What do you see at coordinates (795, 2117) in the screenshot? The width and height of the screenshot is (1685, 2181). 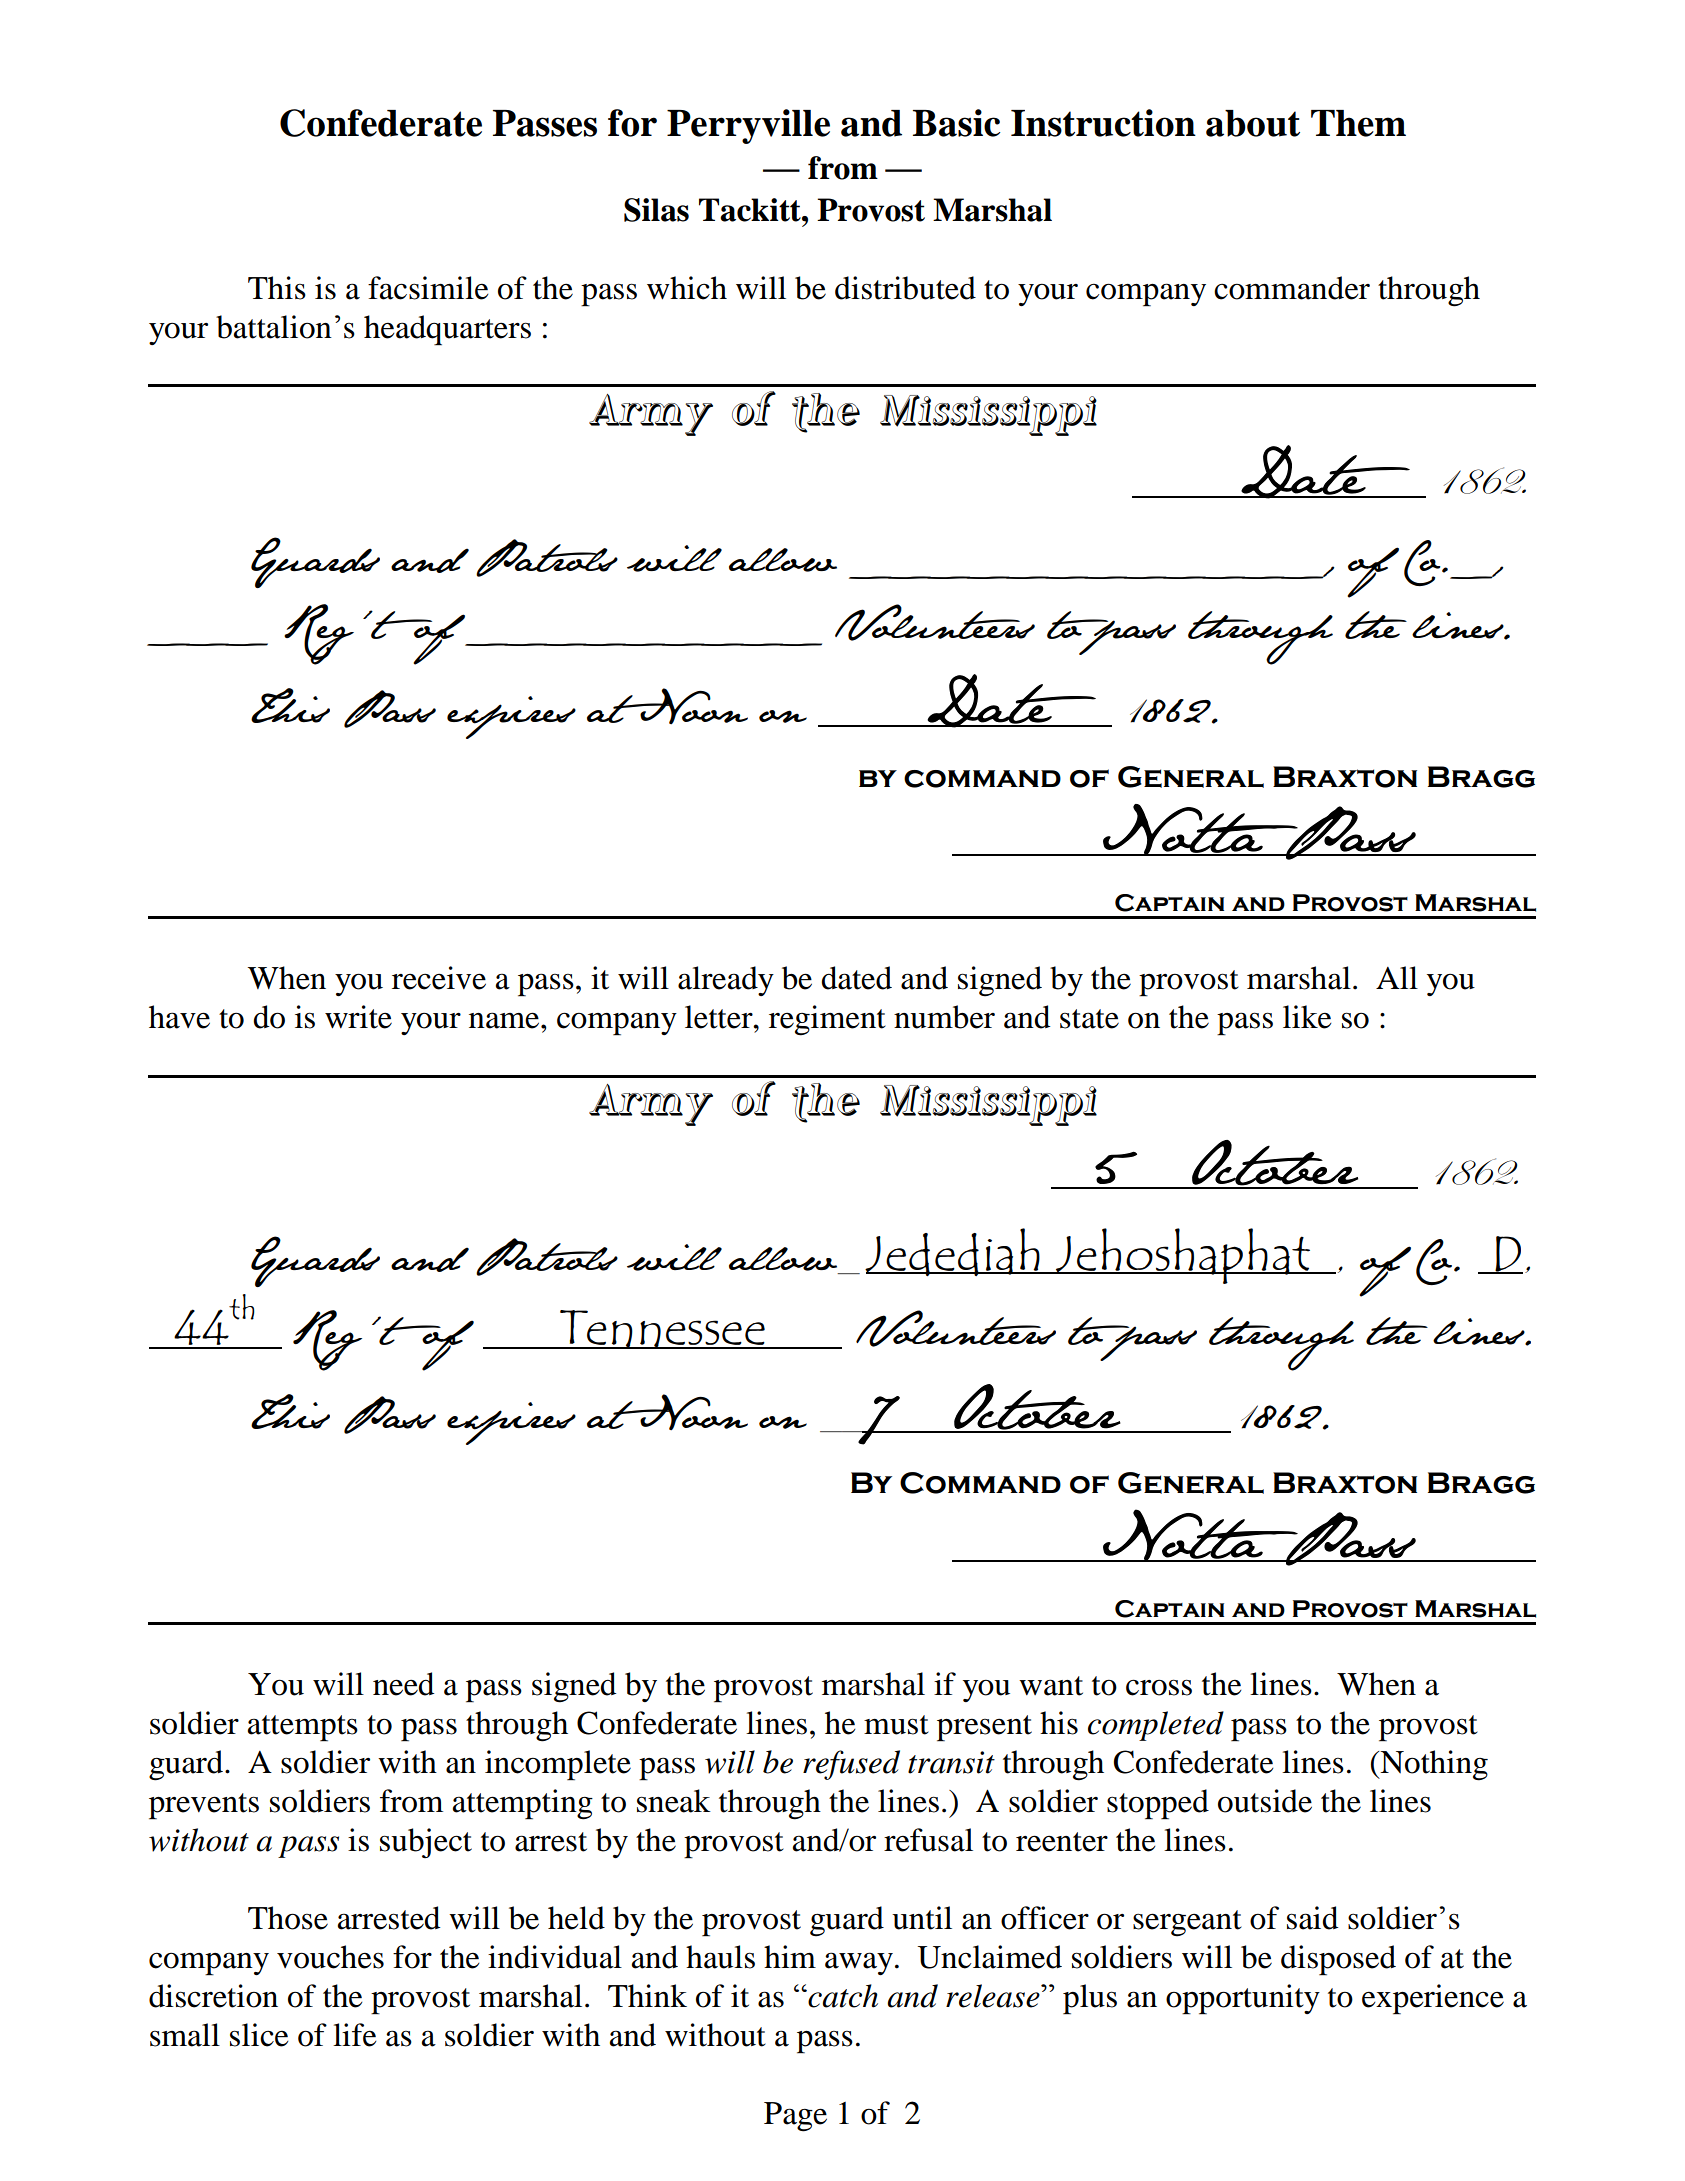 I see `Page` at bounding box center [795, 2117].
